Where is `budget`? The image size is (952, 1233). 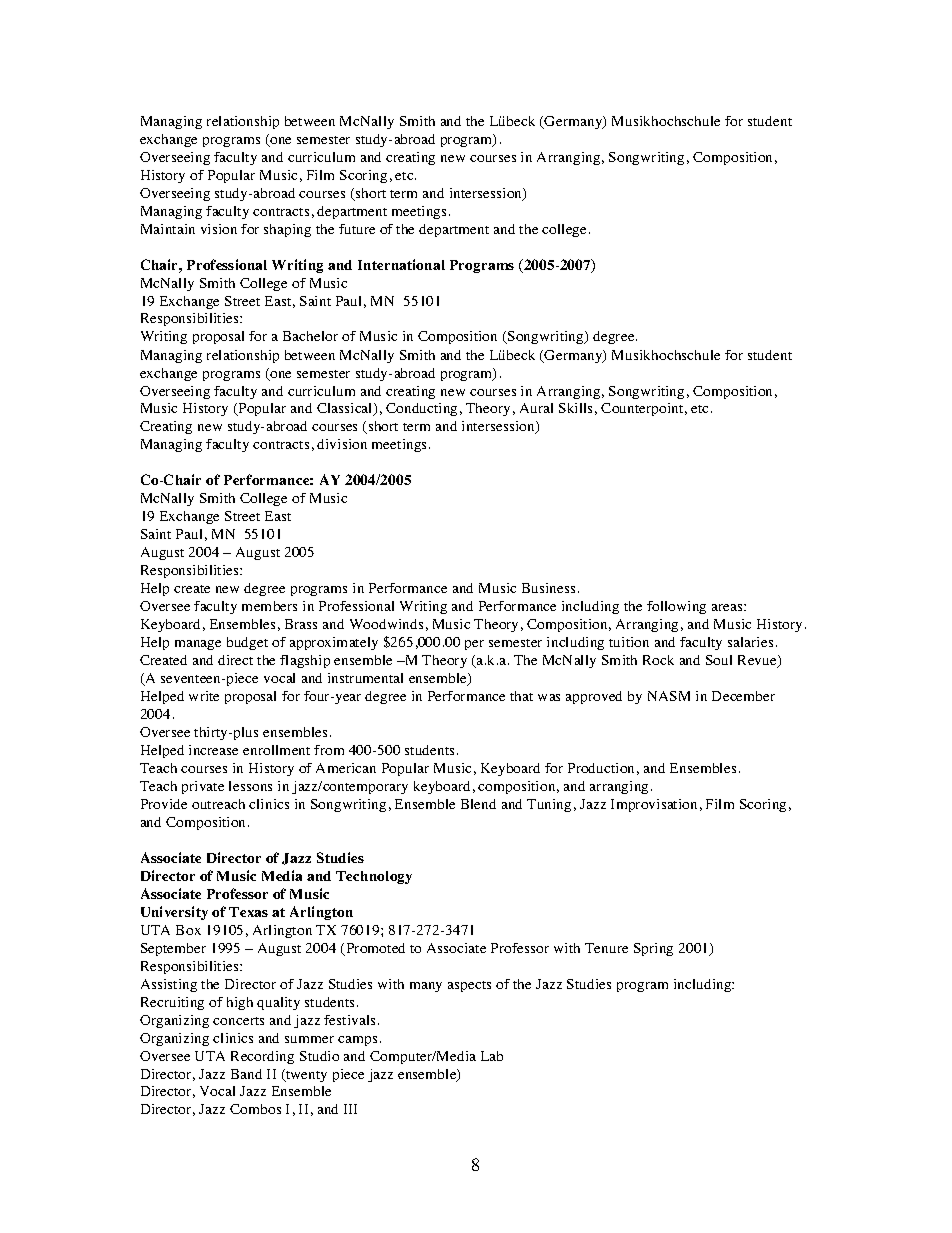
budget is located at coordinates (247, 643).
